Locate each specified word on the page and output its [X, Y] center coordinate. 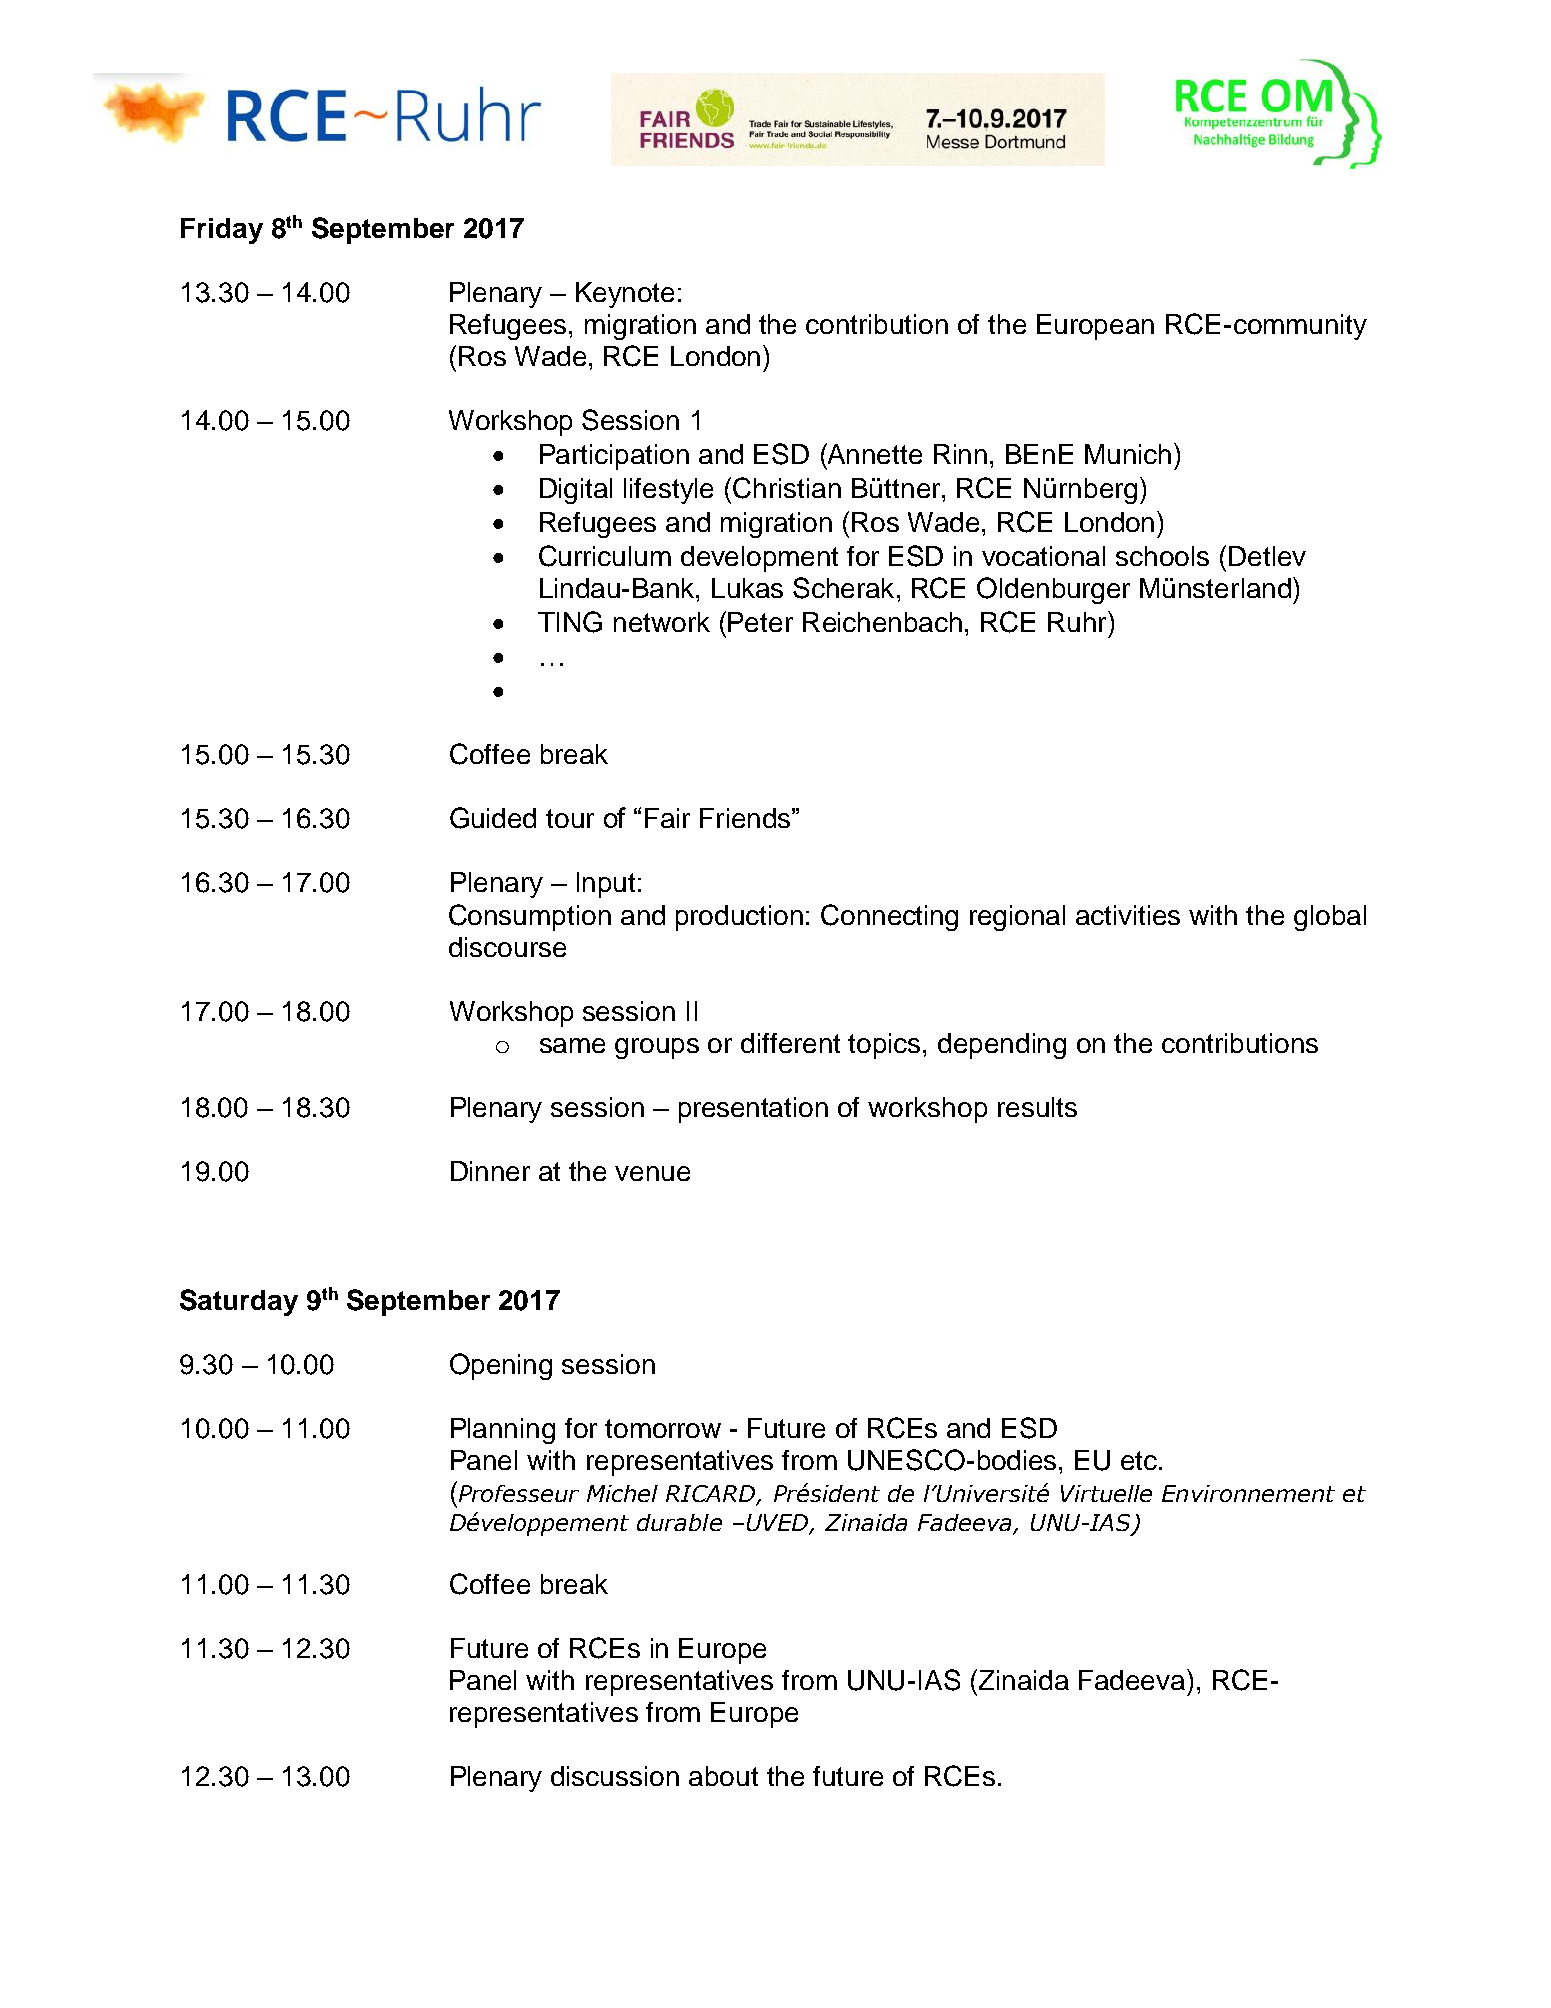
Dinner [490, 1171]
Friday [222, 231]
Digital [576, 491]
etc [1139, 1460]
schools [1162, 556]
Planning [503, 1431]
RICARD [712, 1495]
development [759, 559]
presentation [753, 1110]
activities [1128, 915]
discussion [615, 1776]
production [739, 918]
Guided [493, 818]
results [1037, 1107]
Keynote [625, 295]
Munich [1128, 454]
